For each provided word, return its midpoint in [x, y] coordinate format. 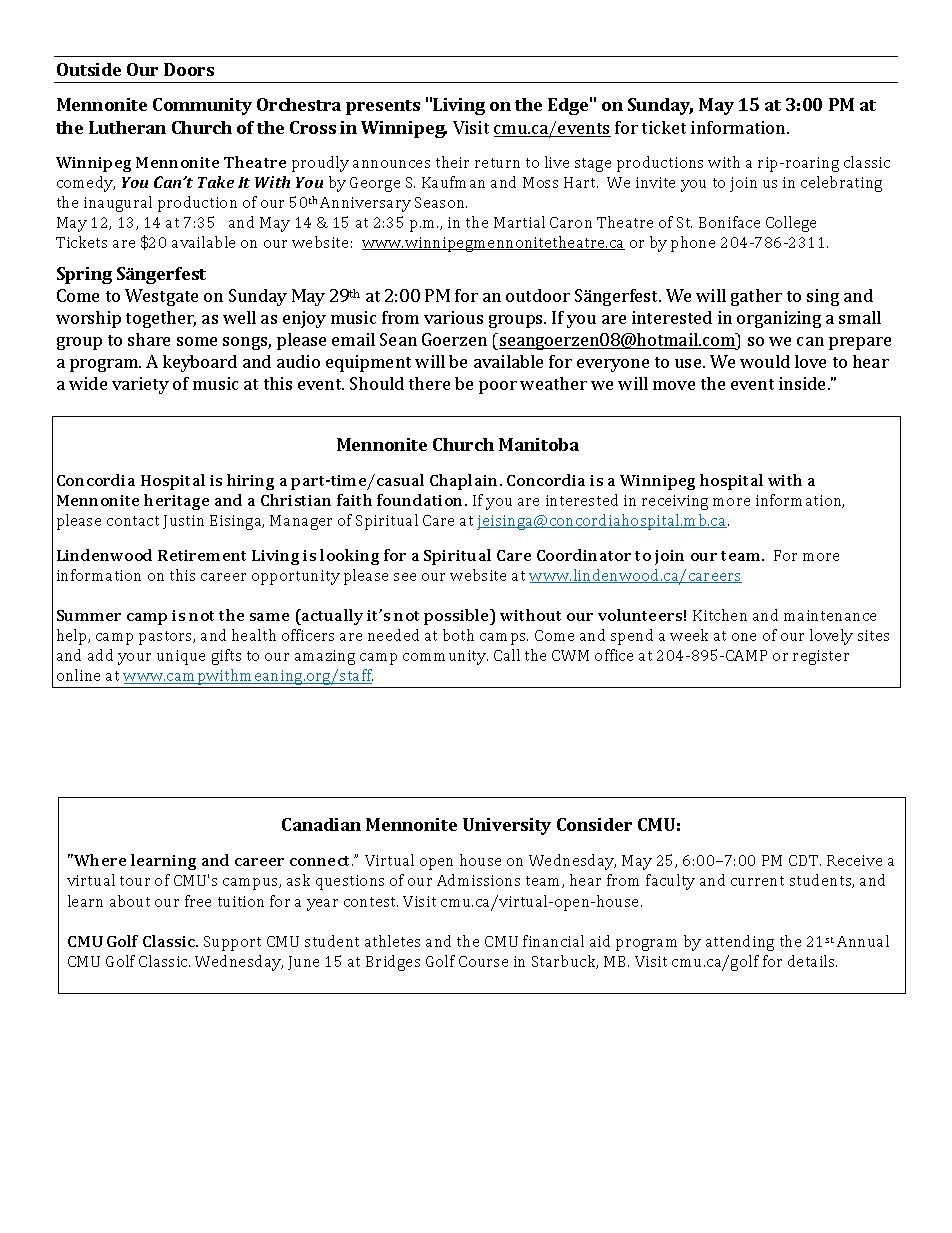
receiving [675, 502]
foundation [421, 500]
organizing [779, 319]
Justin [183, 522]
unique [181, 657]
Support [232, 943]
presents [383, 107]
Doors [189, 69]
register [821, 657]
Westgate [161, 297]
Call [507, 655]
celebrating [841, 184]
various [453, 317]
